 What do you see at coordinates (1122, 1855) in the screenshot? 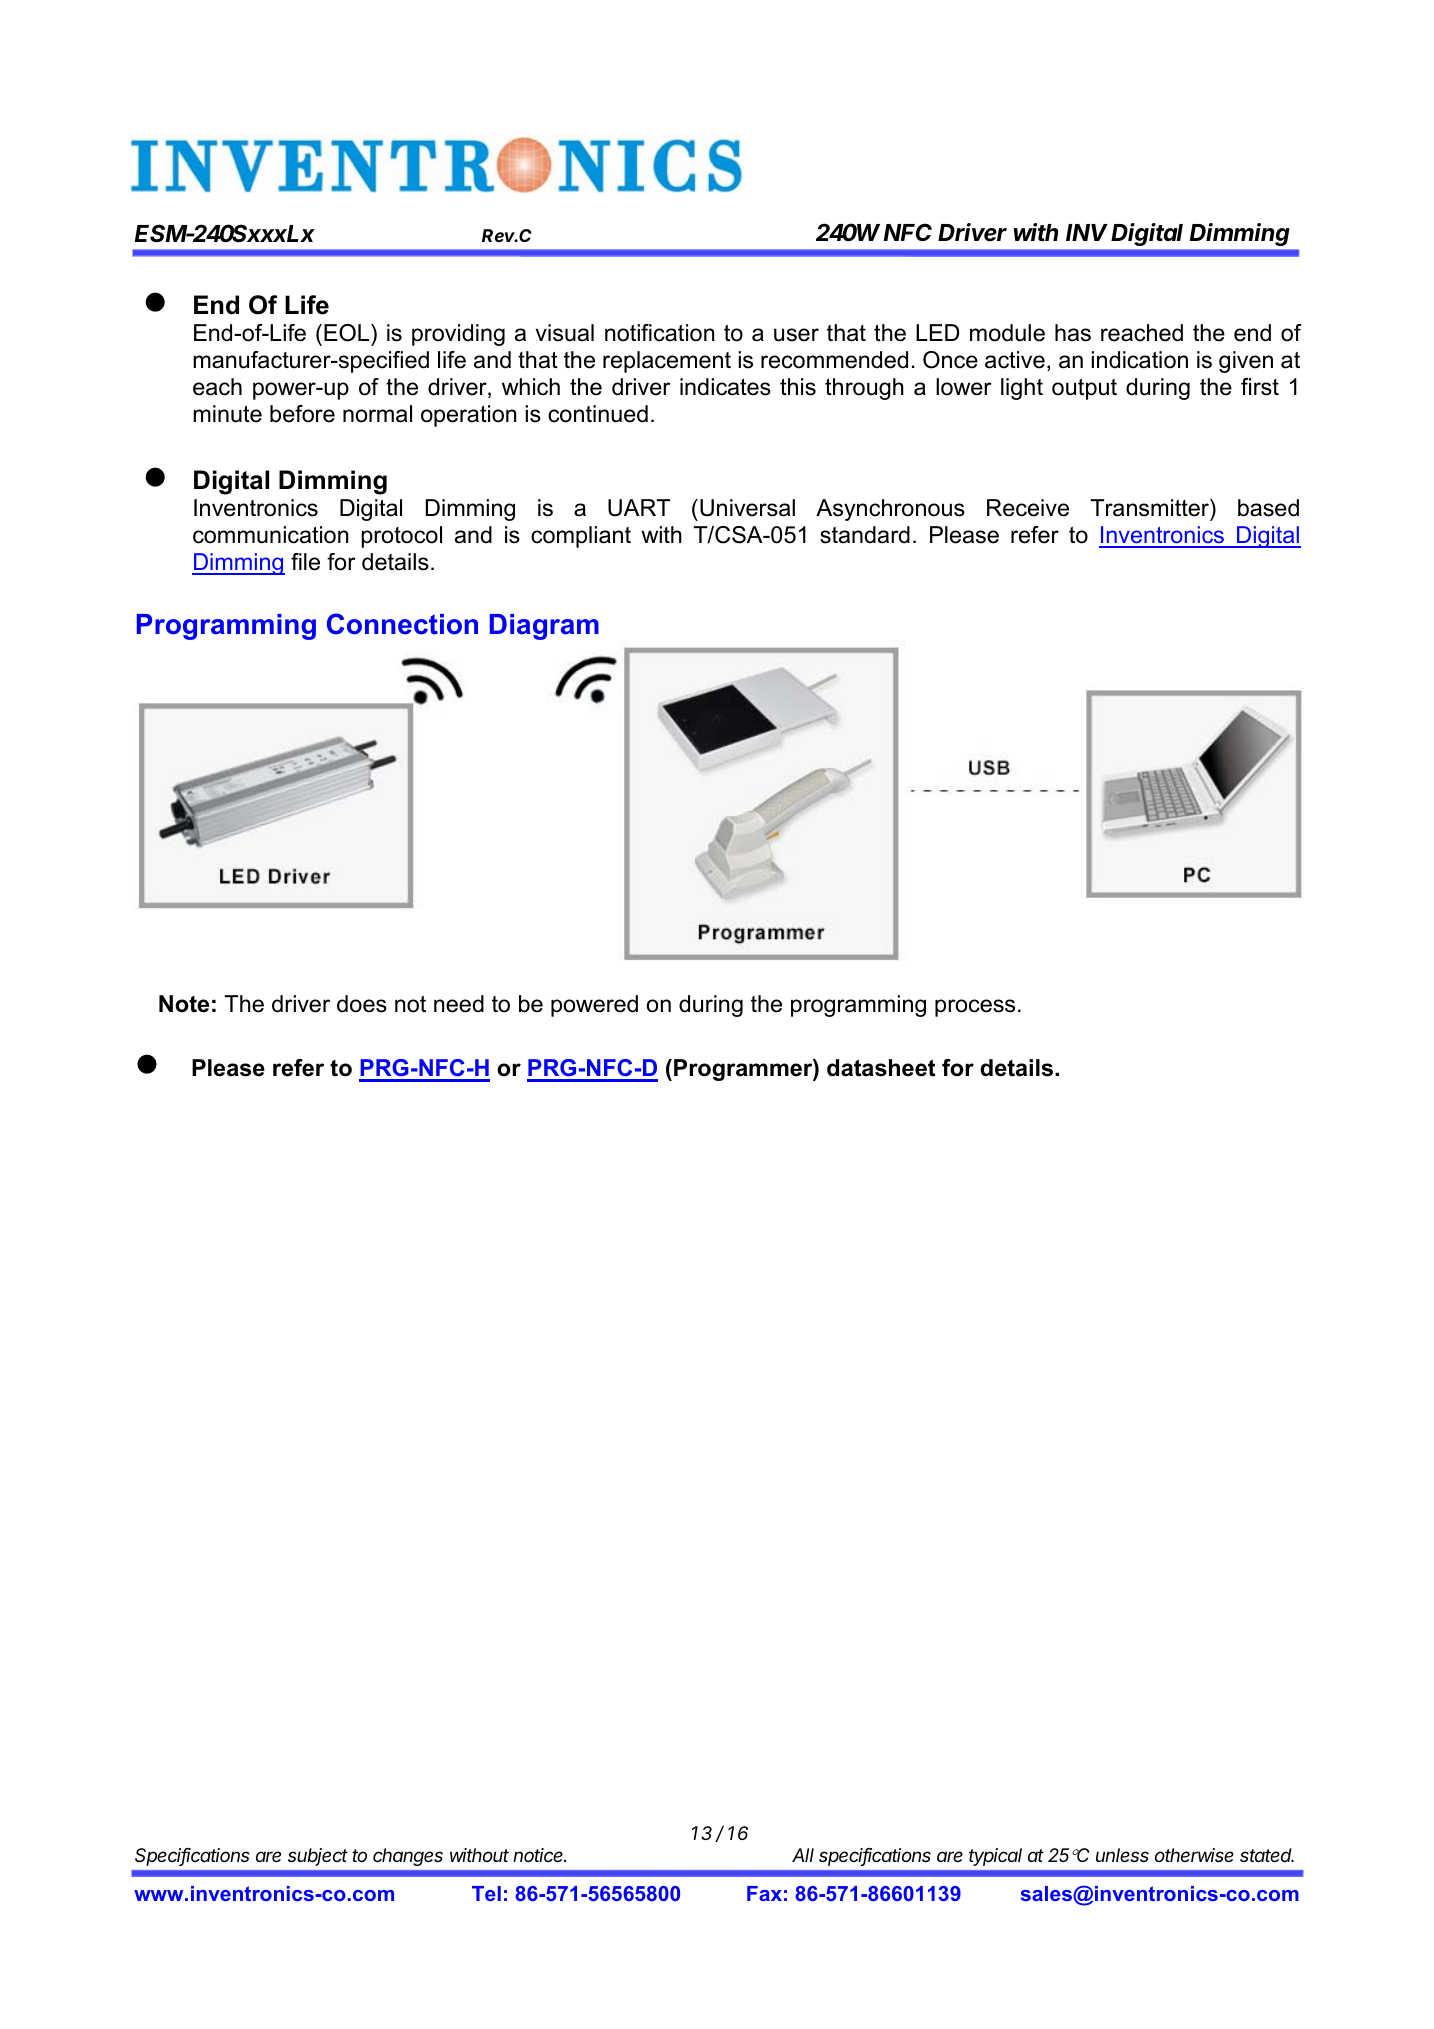
I see `unless` at bounding box center [1122, 1855].
